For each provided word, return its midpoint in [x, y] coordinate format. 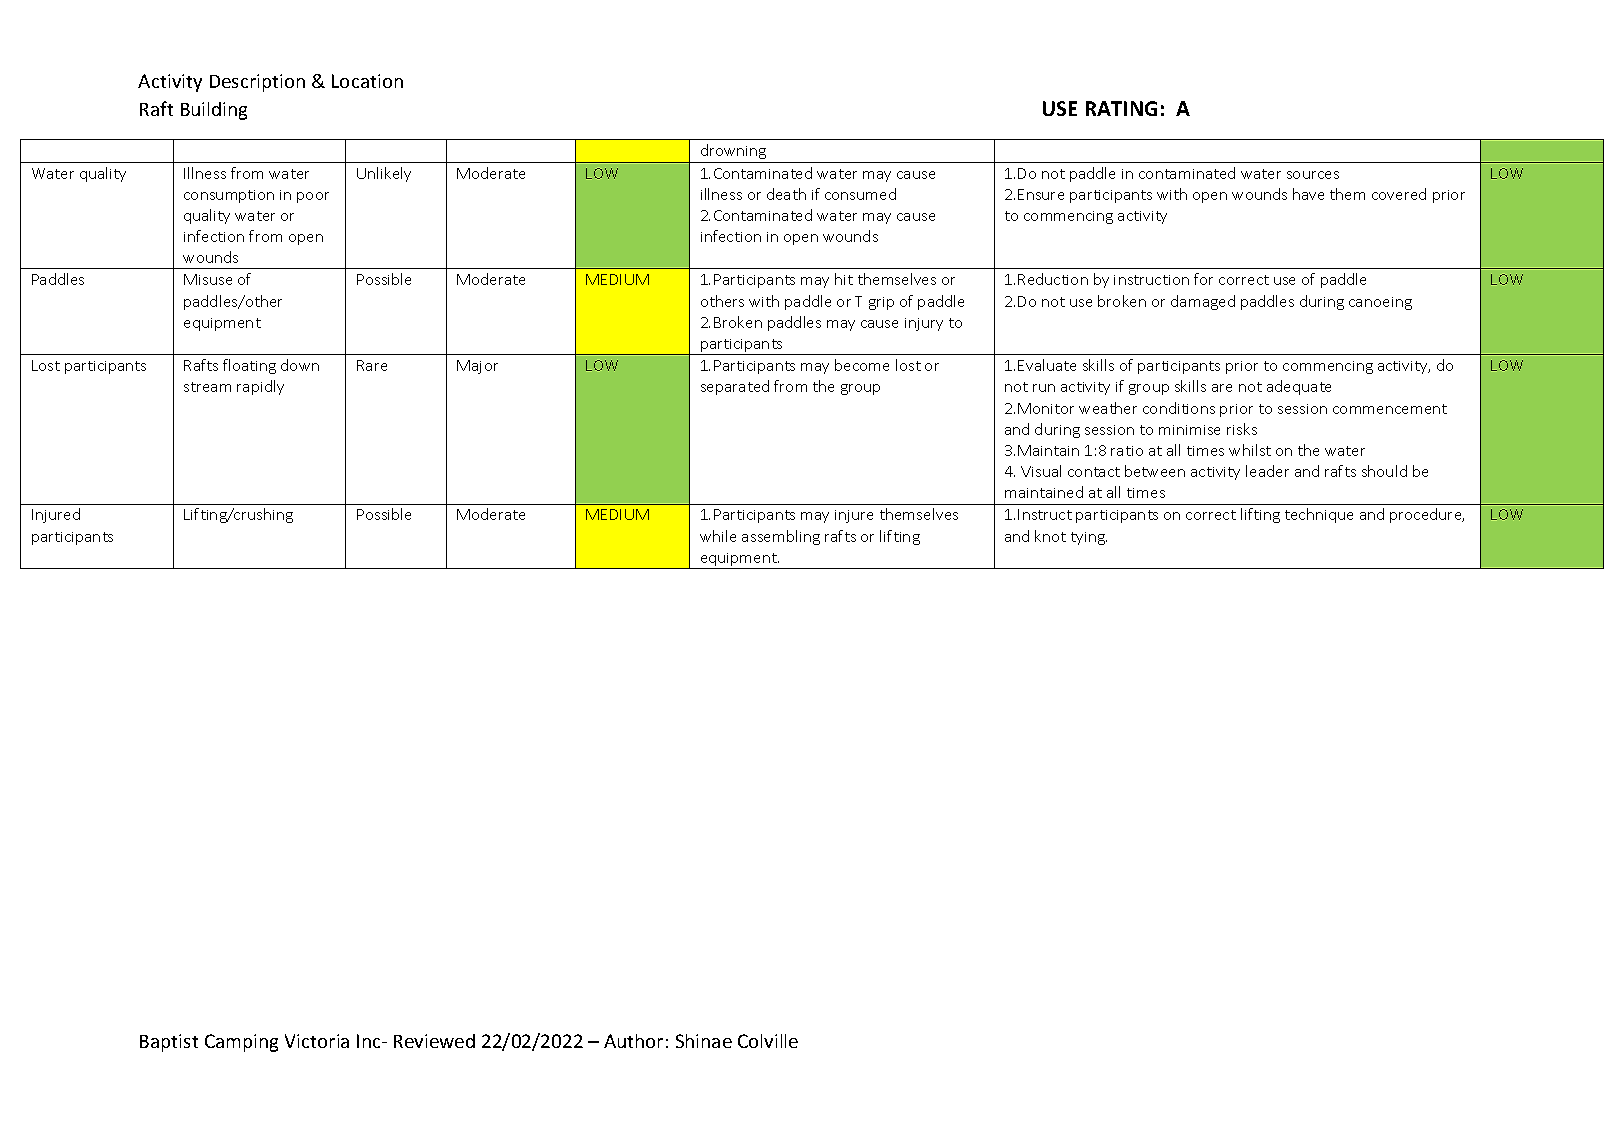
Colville [768, 1041]
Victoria [317, 1041]
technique [1319, 515]
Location [367, 81]
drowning [733, 151]
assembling [781, 537]
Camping [241, 1043]
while [718, 536]
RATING [1121, 108]
